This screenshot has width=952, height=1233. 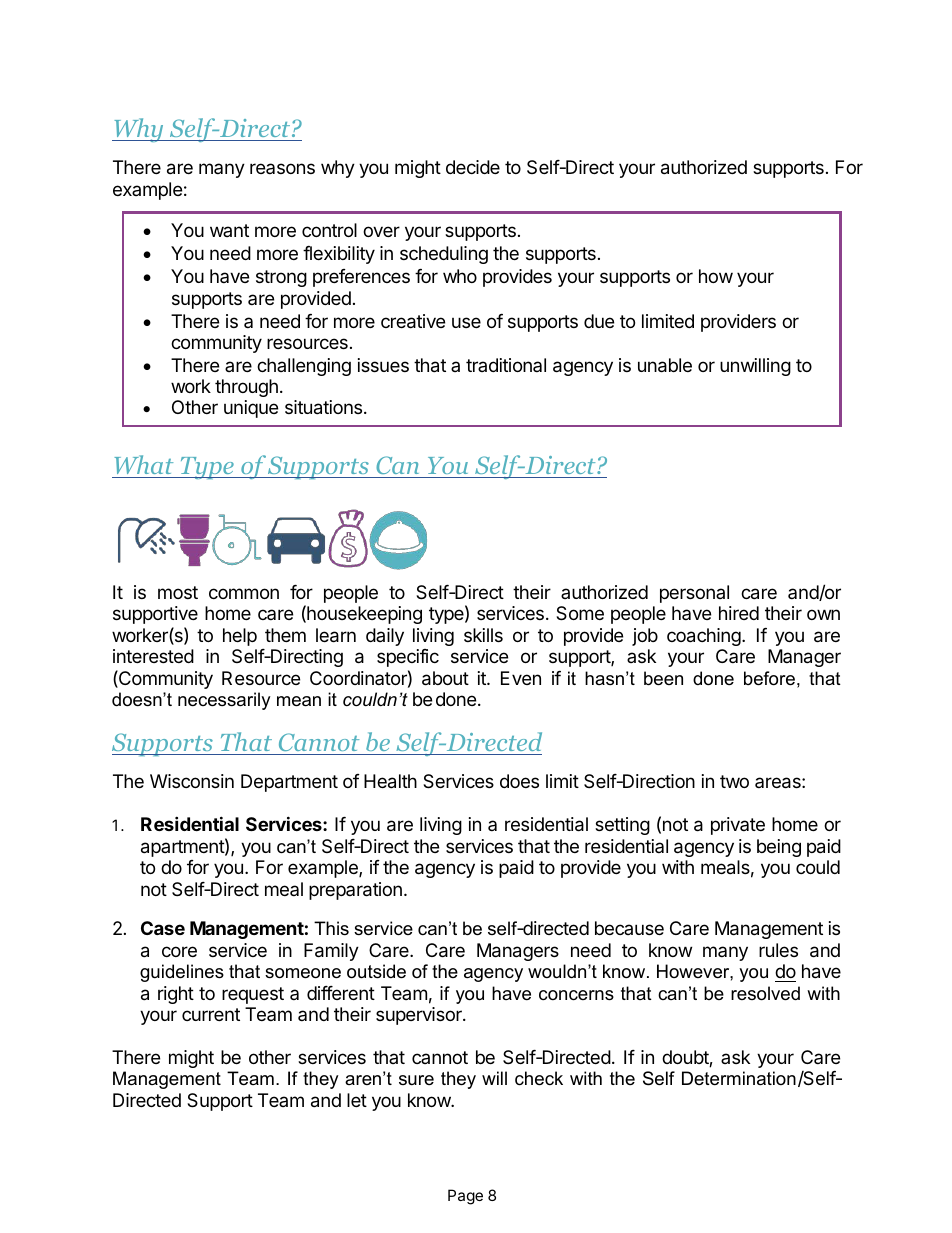 I want to click on due, so click(x=599, y=321).
